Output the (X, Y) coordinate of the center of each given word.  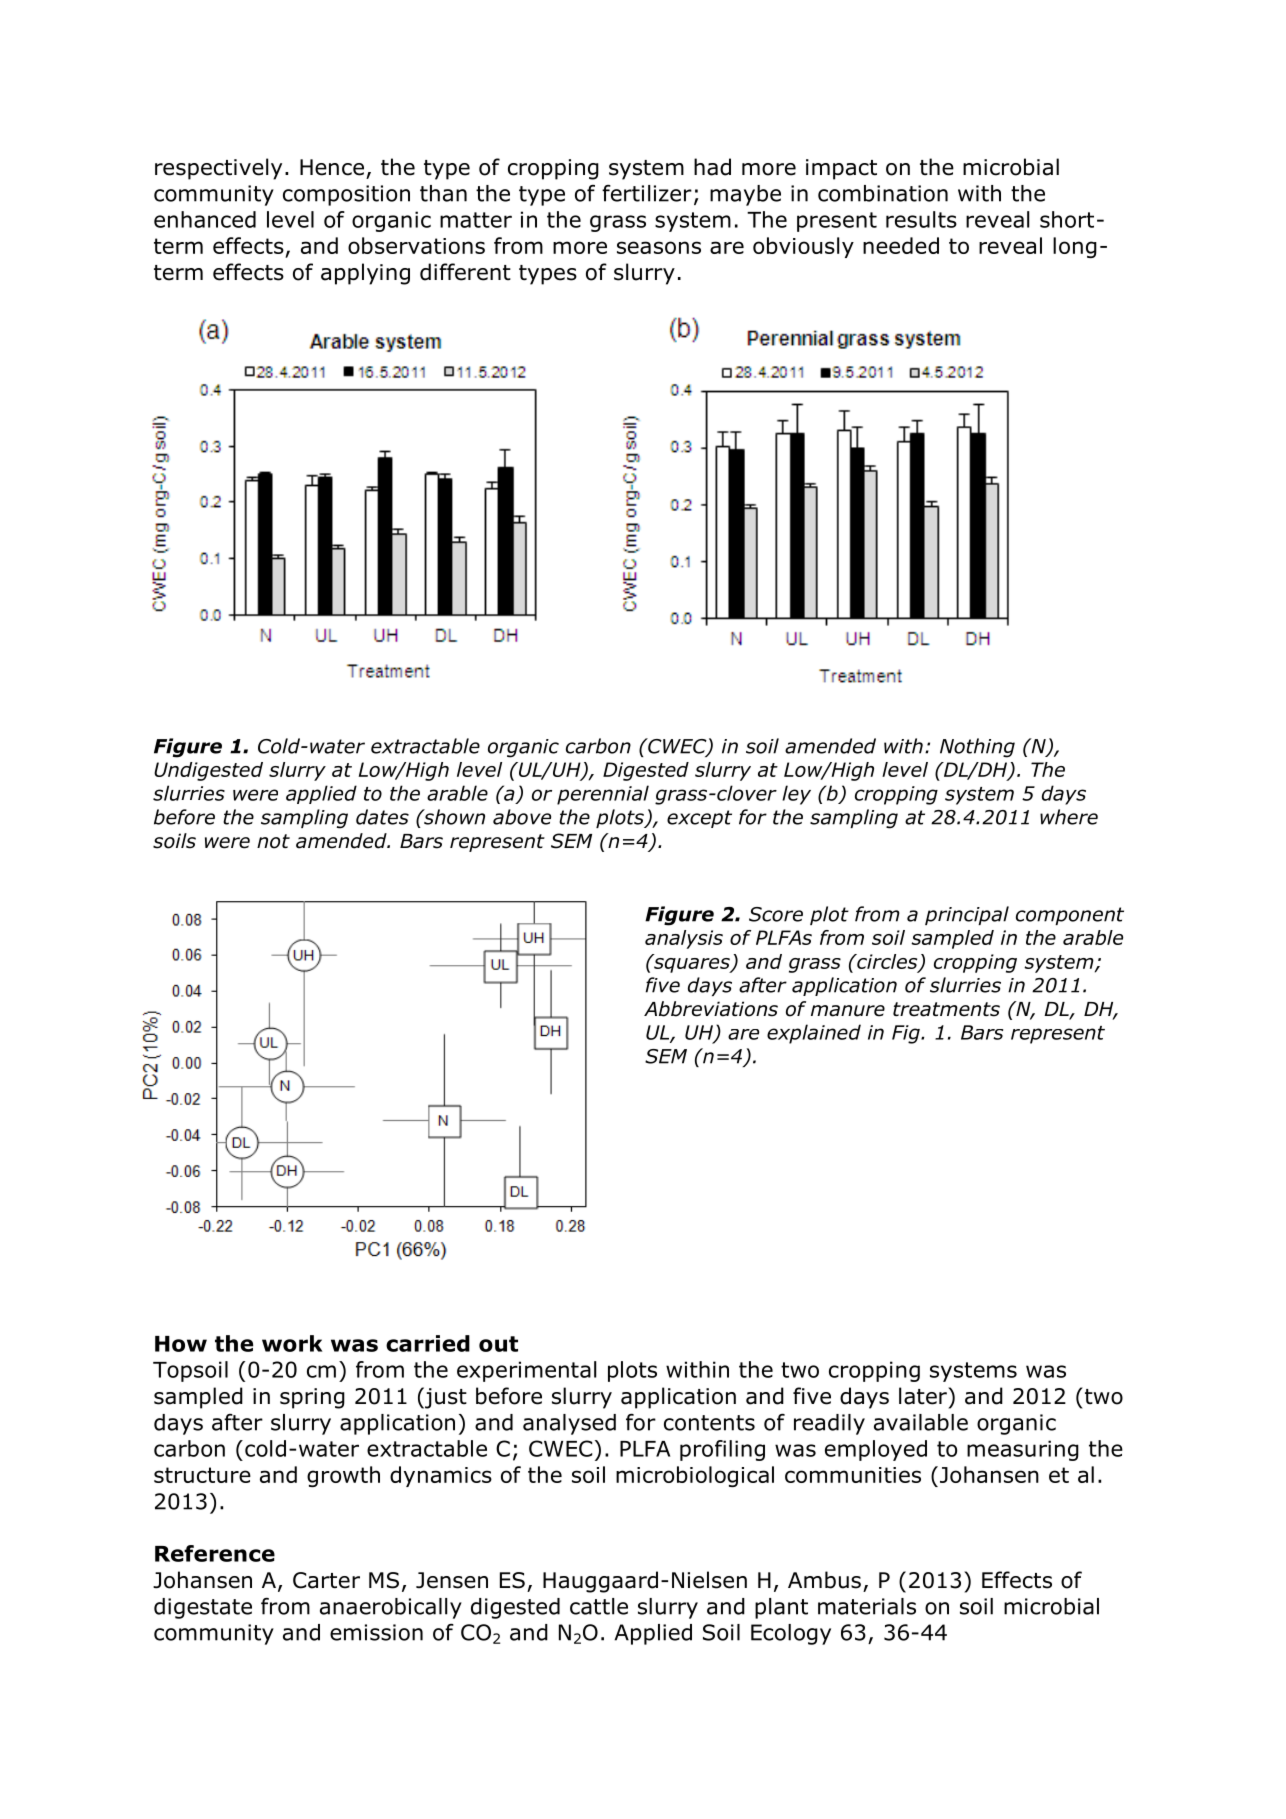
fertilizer (647, 193)
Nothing (977, 748)
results (921, 219)
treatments (946, 1009)
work (292, 1343)
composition (346, 195)
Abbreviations (711, 1009)
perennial (603, 795)
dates (382, 817)
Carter (326, 1580)
